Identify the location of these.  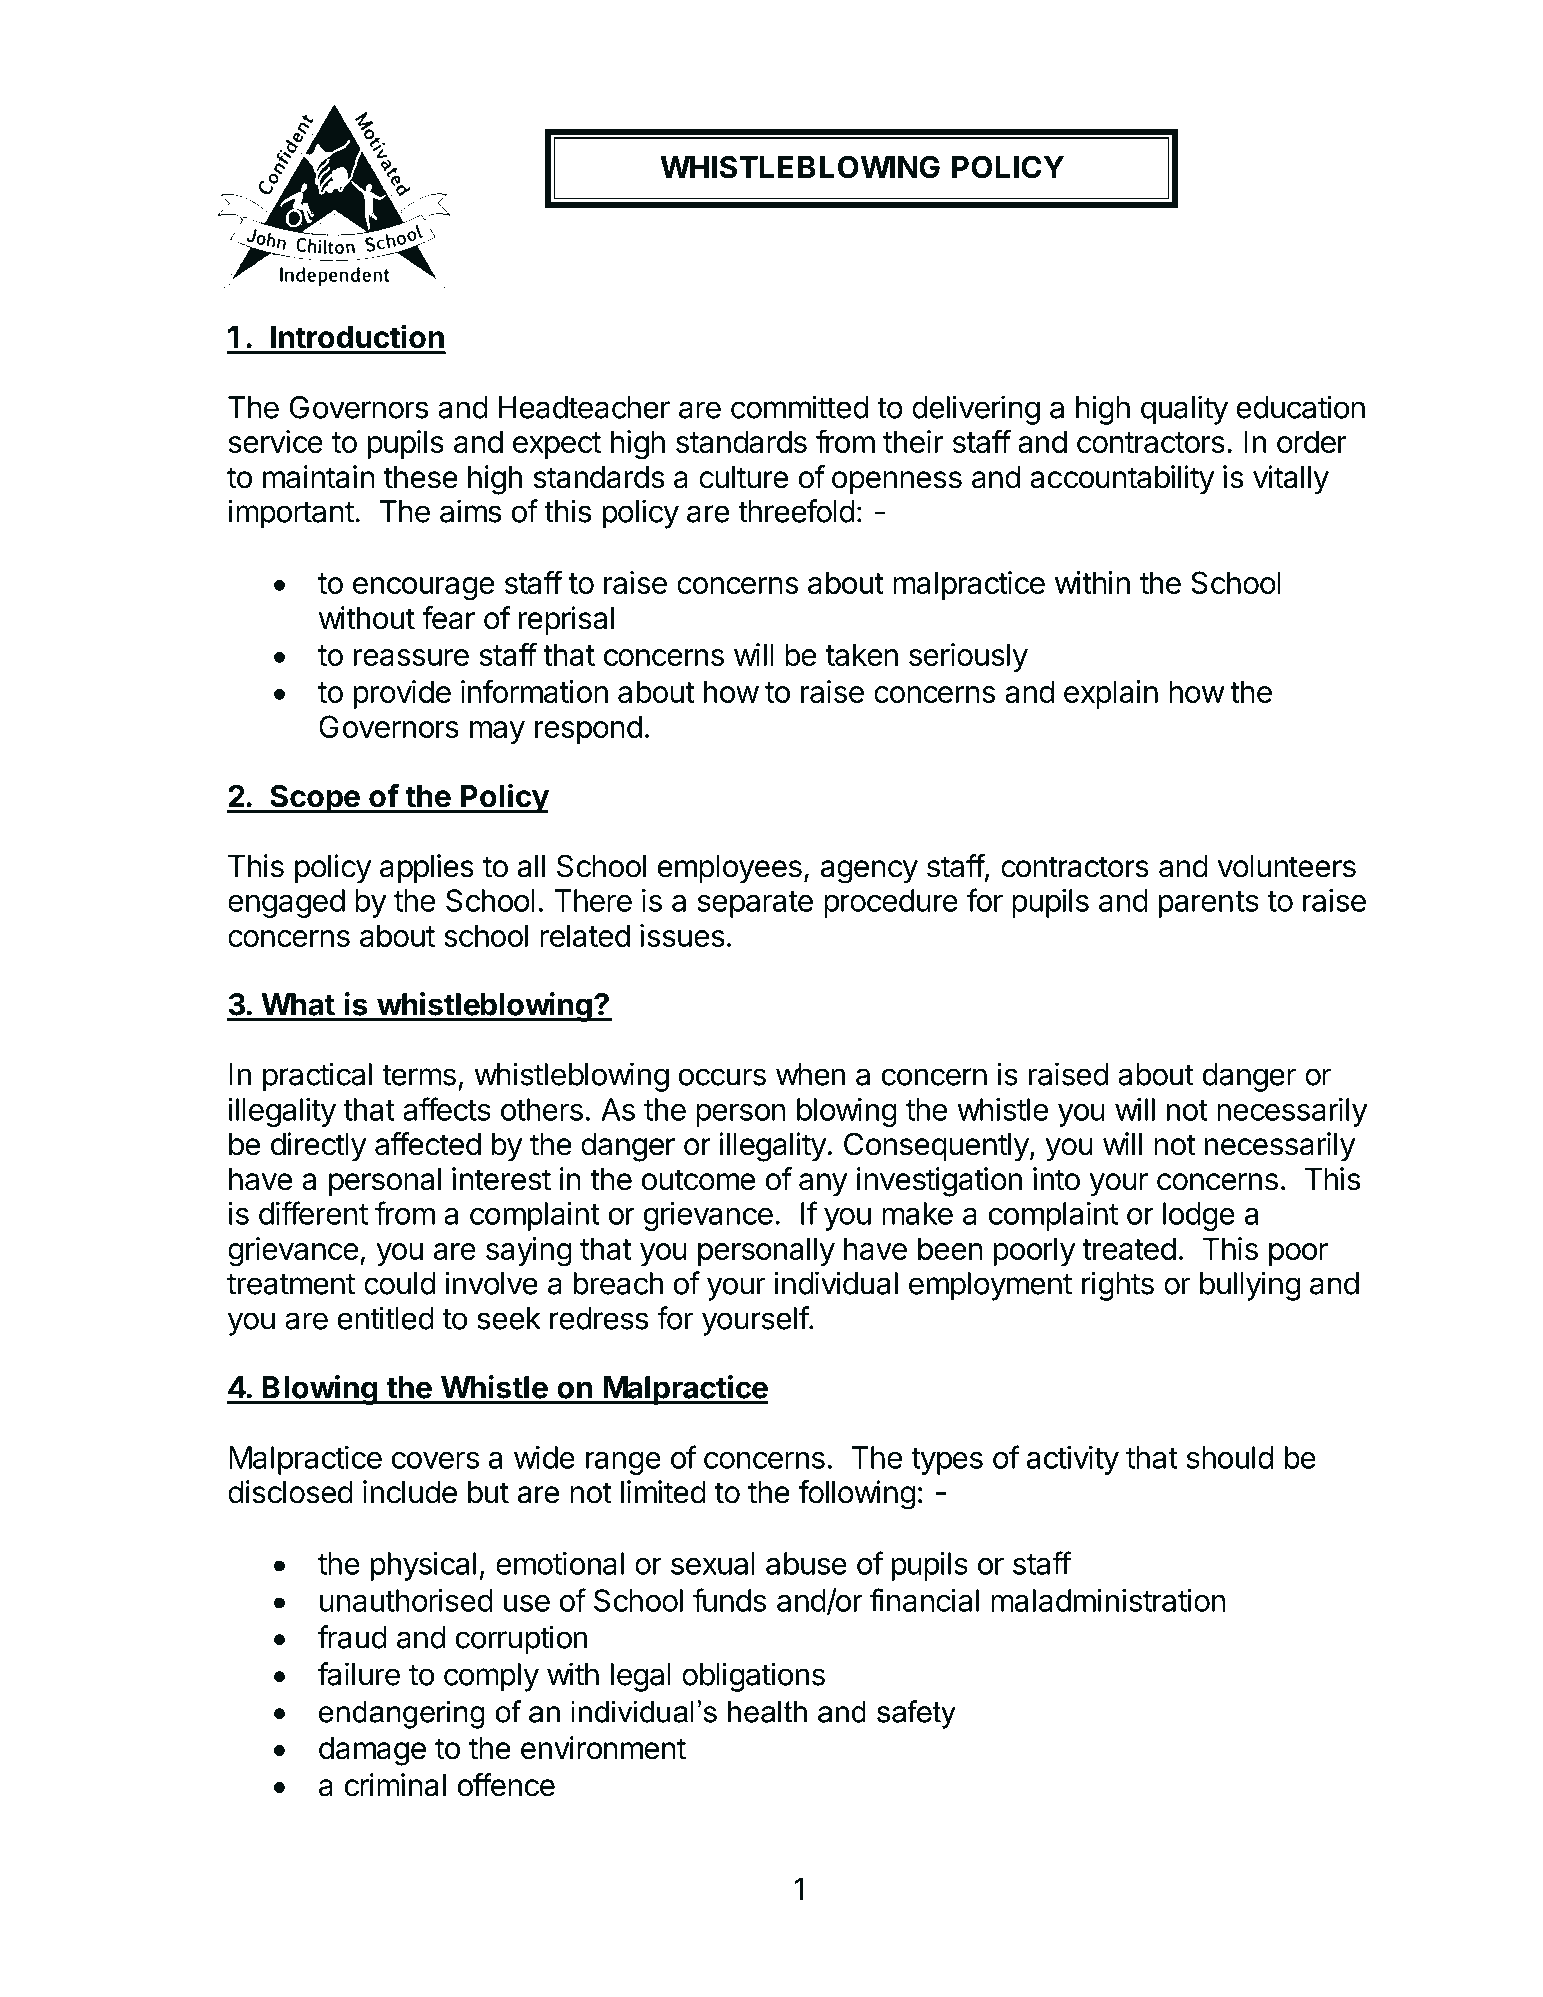
(420, 477).
